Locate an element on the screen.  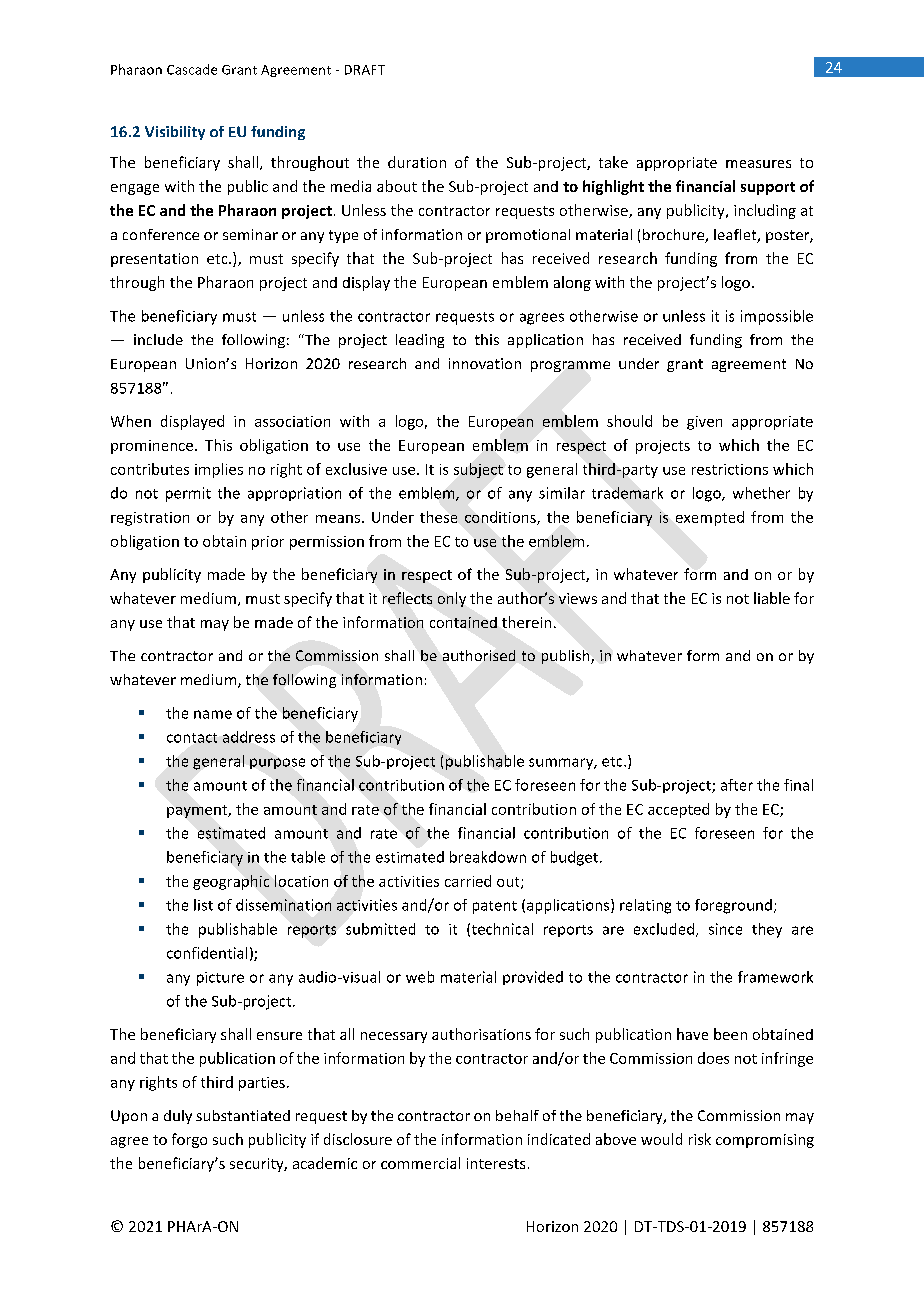
liable is located at coordinates (772, 598).
